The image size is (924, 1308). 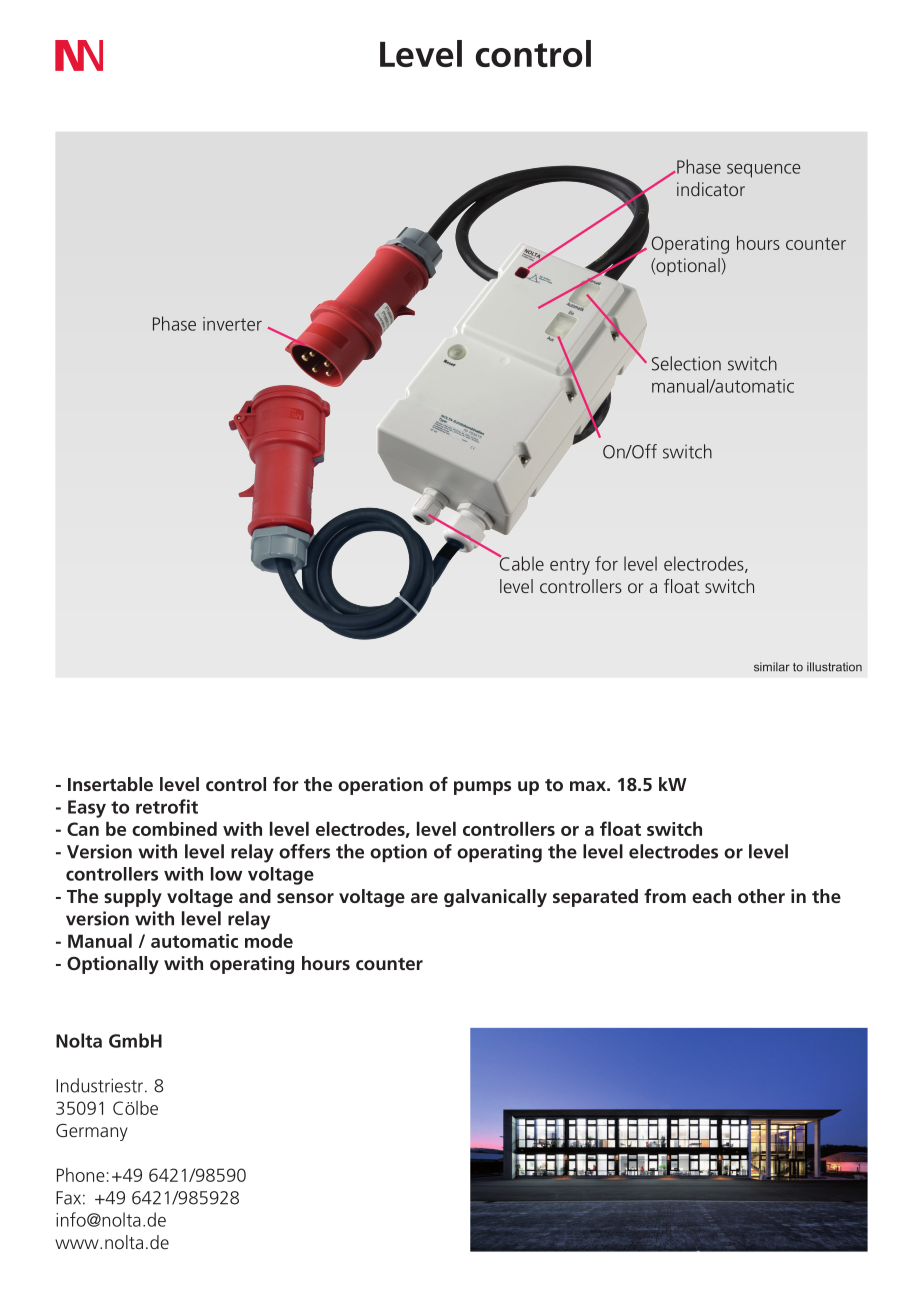 I want to click on entry, so click(x=570, y=566).
